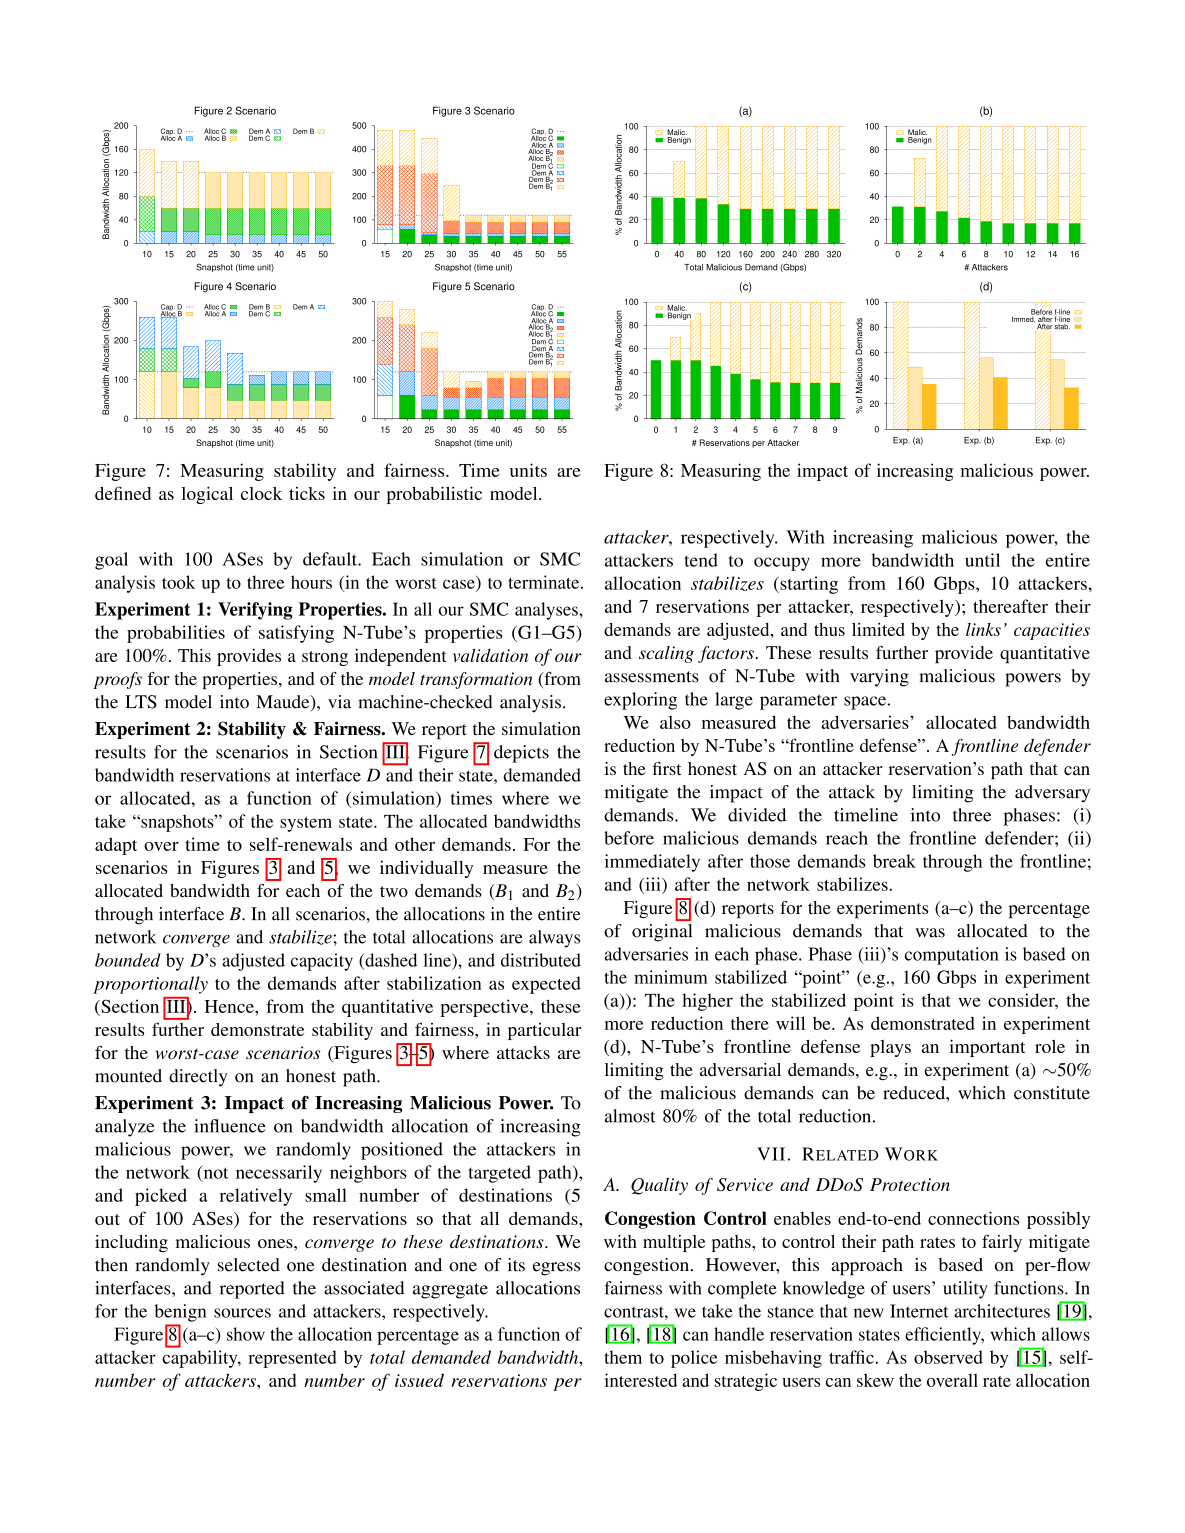  I want to click on terminate, so click(545, 582).
